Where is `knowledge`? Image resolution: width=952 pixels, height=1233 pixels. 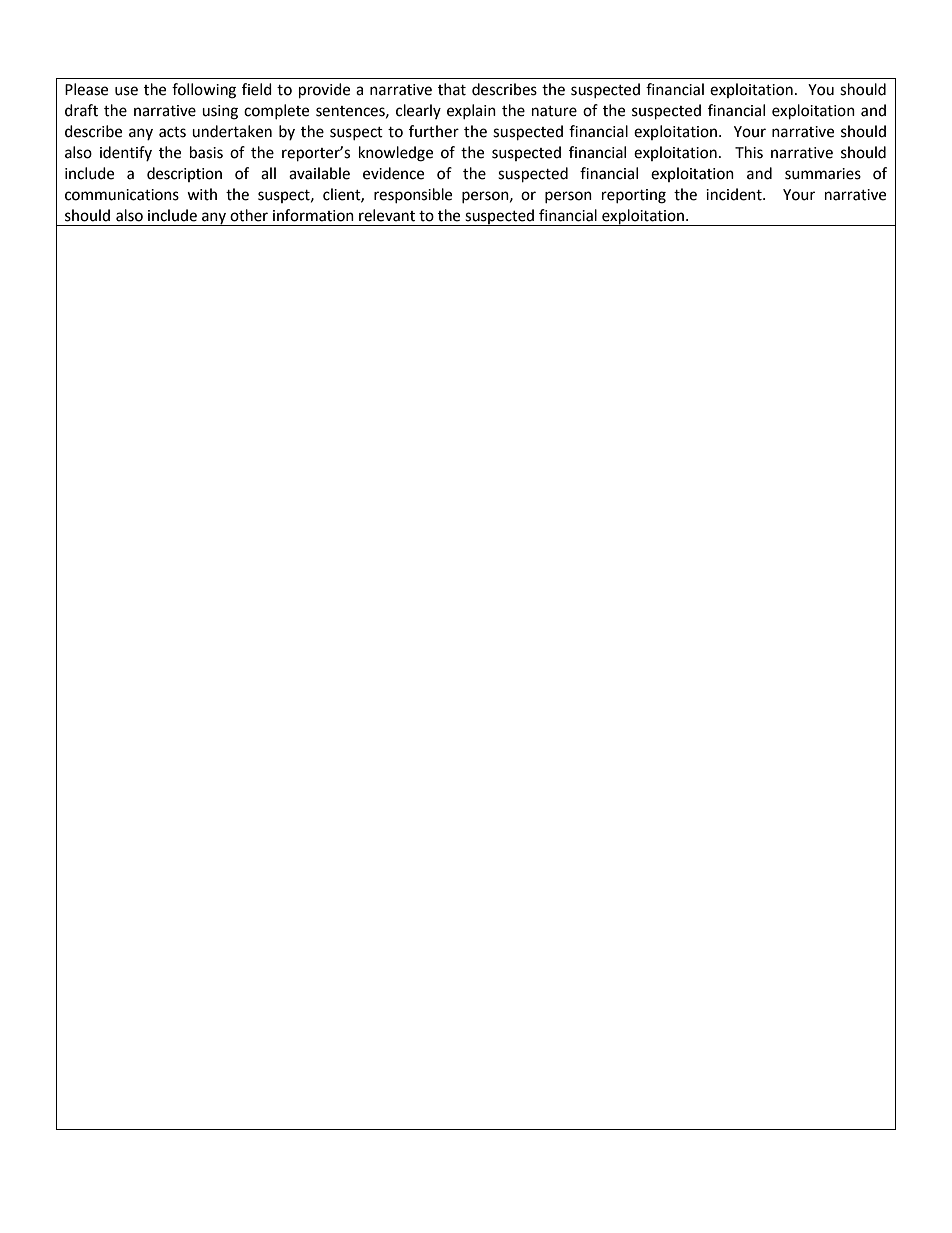 knowledge is located at coordinates (396, 154).
